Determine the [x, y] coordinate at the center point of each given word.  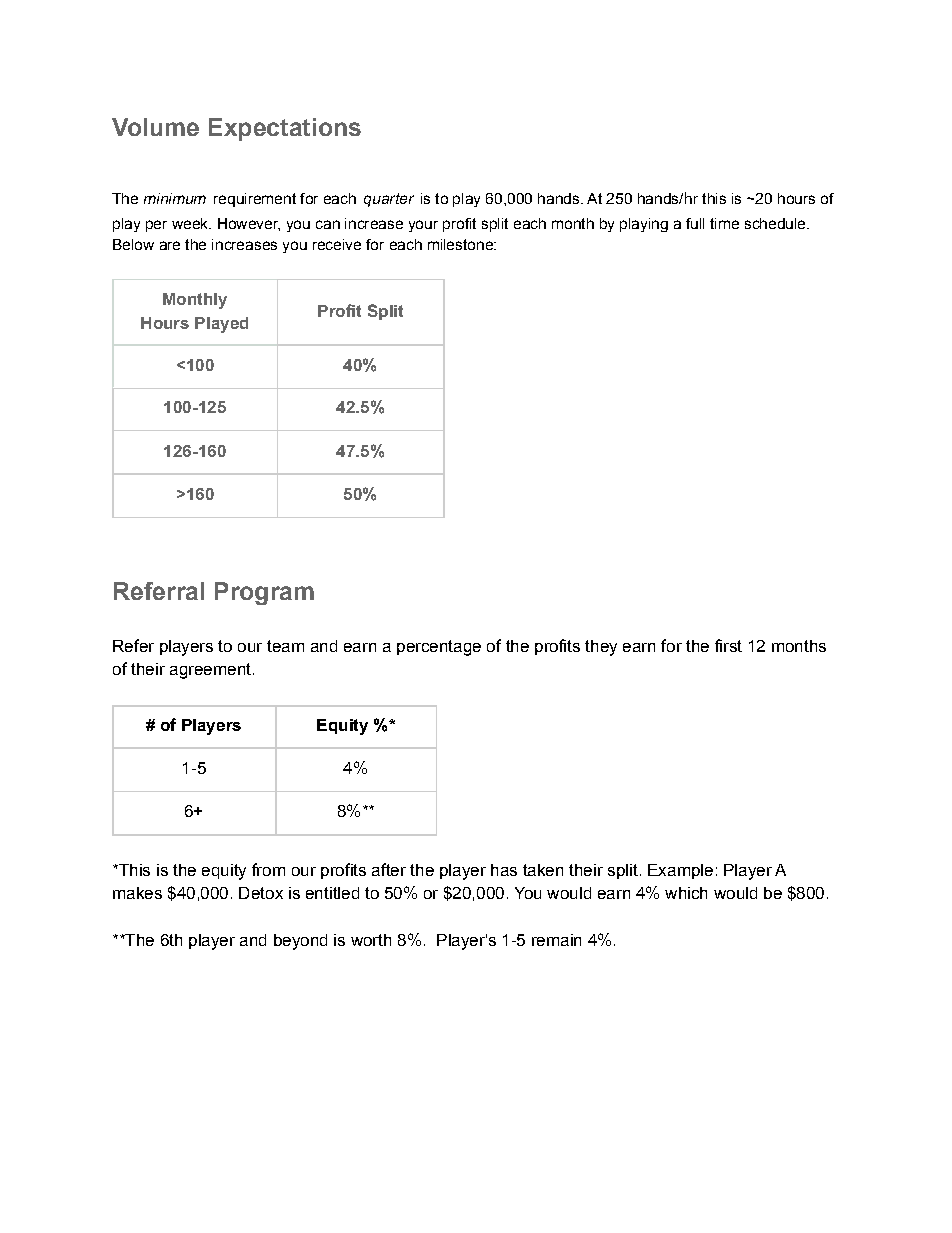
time [724, 223]
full [695, 223]
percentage [439, 648]
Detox [261, 893]
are [170, 245]
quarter [389, 200]
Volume [155, 127]
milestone [461, 244]
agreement [210, 671]
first [728, 645]
